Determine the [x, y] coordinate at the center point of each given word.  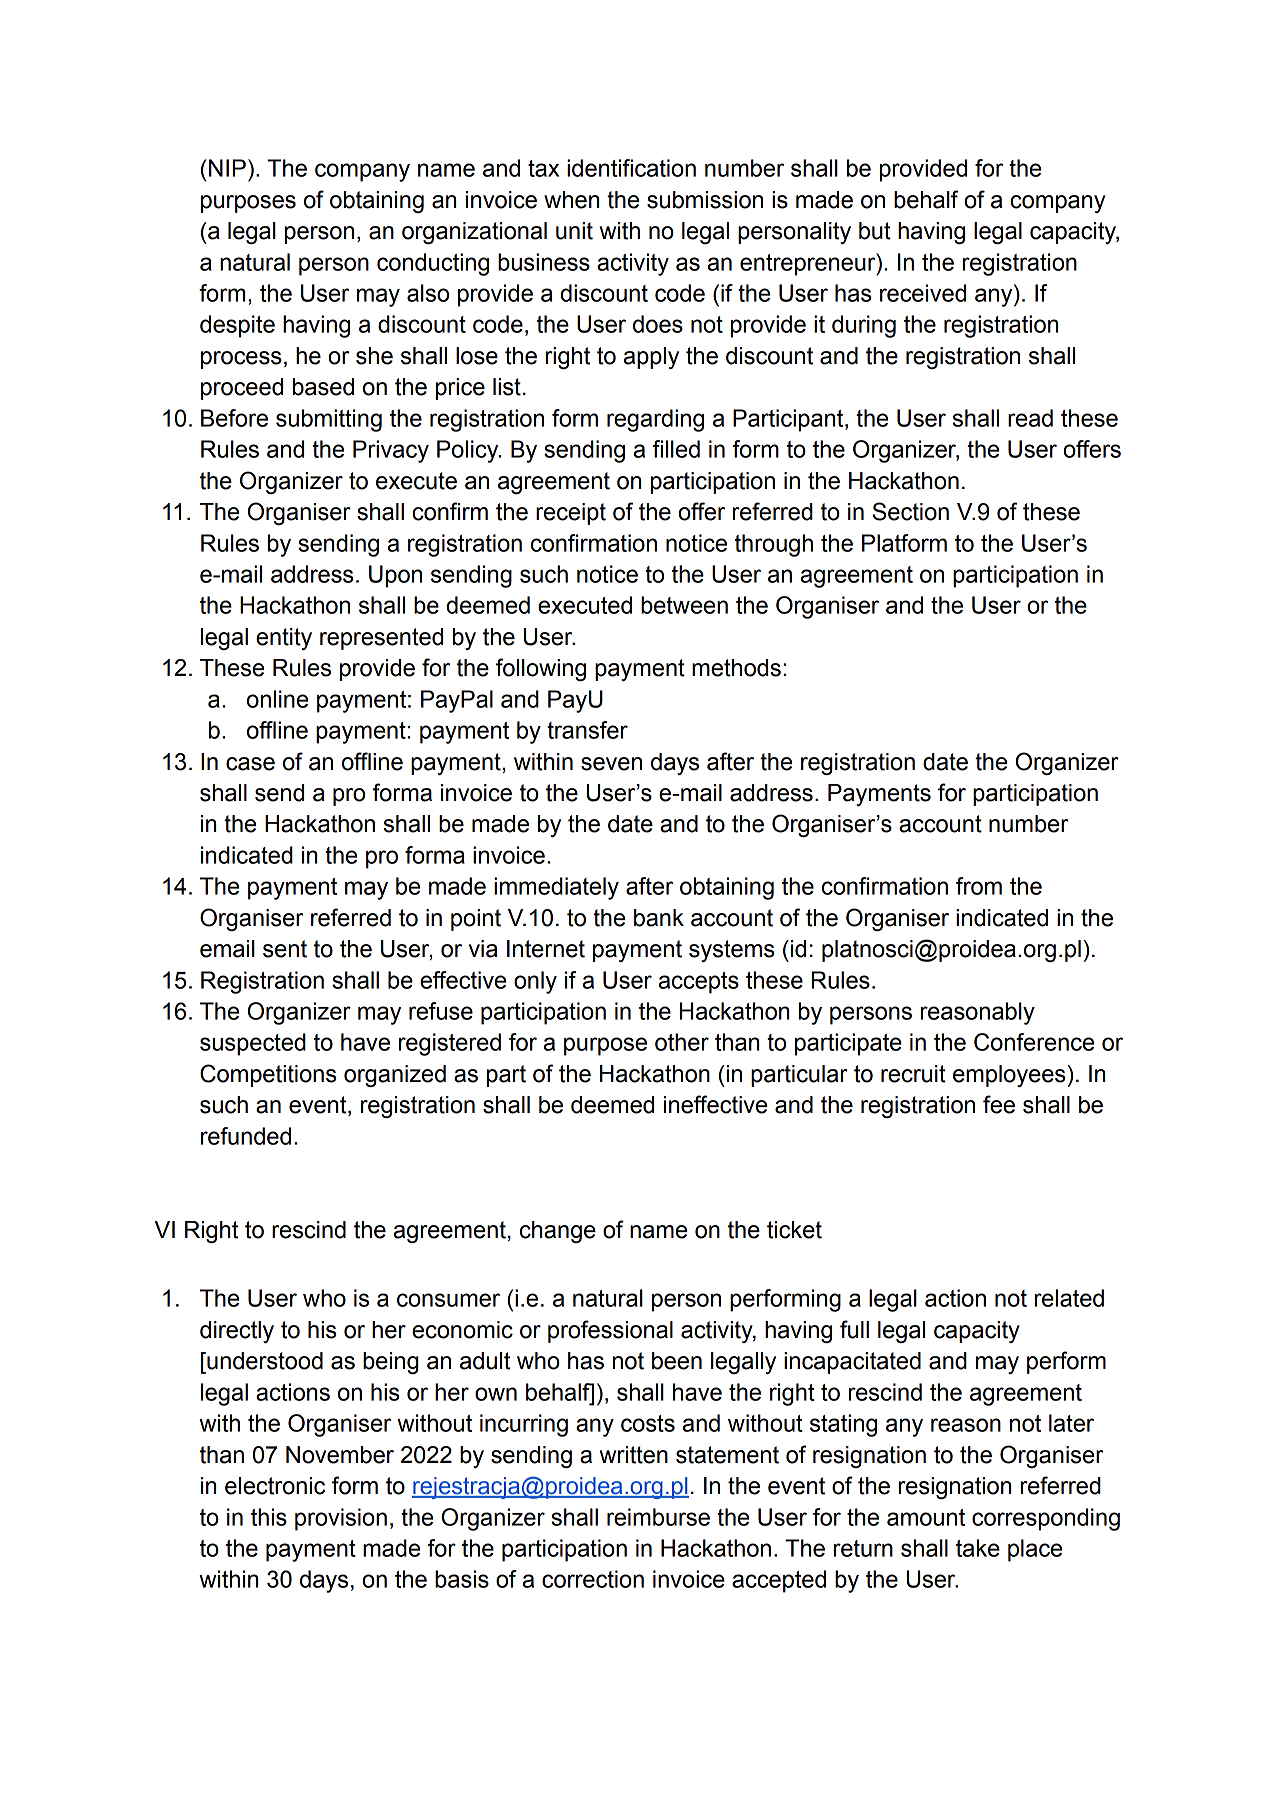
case [250, 764]
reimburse [658, 1517]
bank [659, 918]
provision [341, 1519]
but [875, 231]
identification [631, 168]
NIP [227, 168]
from [979, 886]
